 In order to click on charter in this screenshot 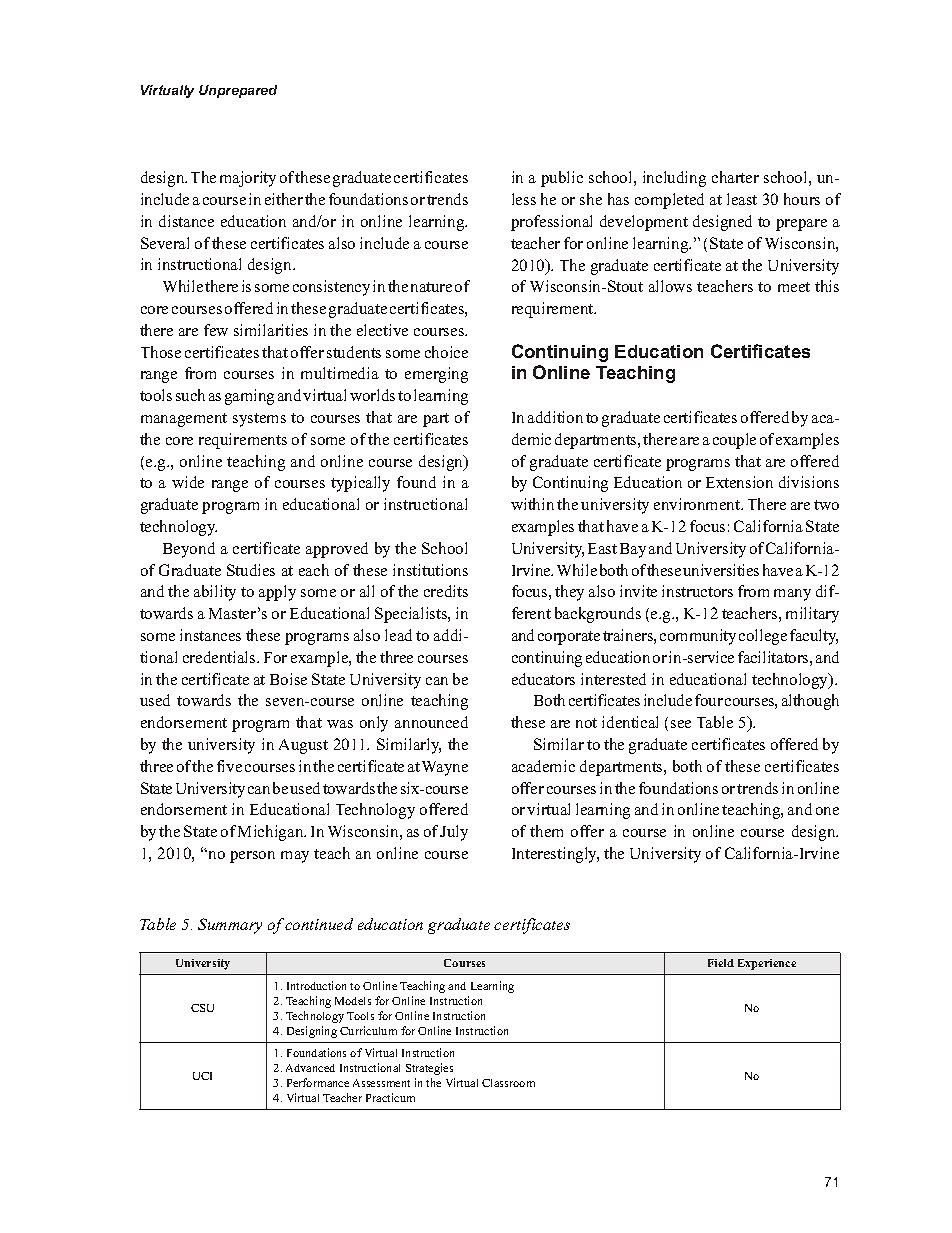, I will do `click(735, 177)`.
